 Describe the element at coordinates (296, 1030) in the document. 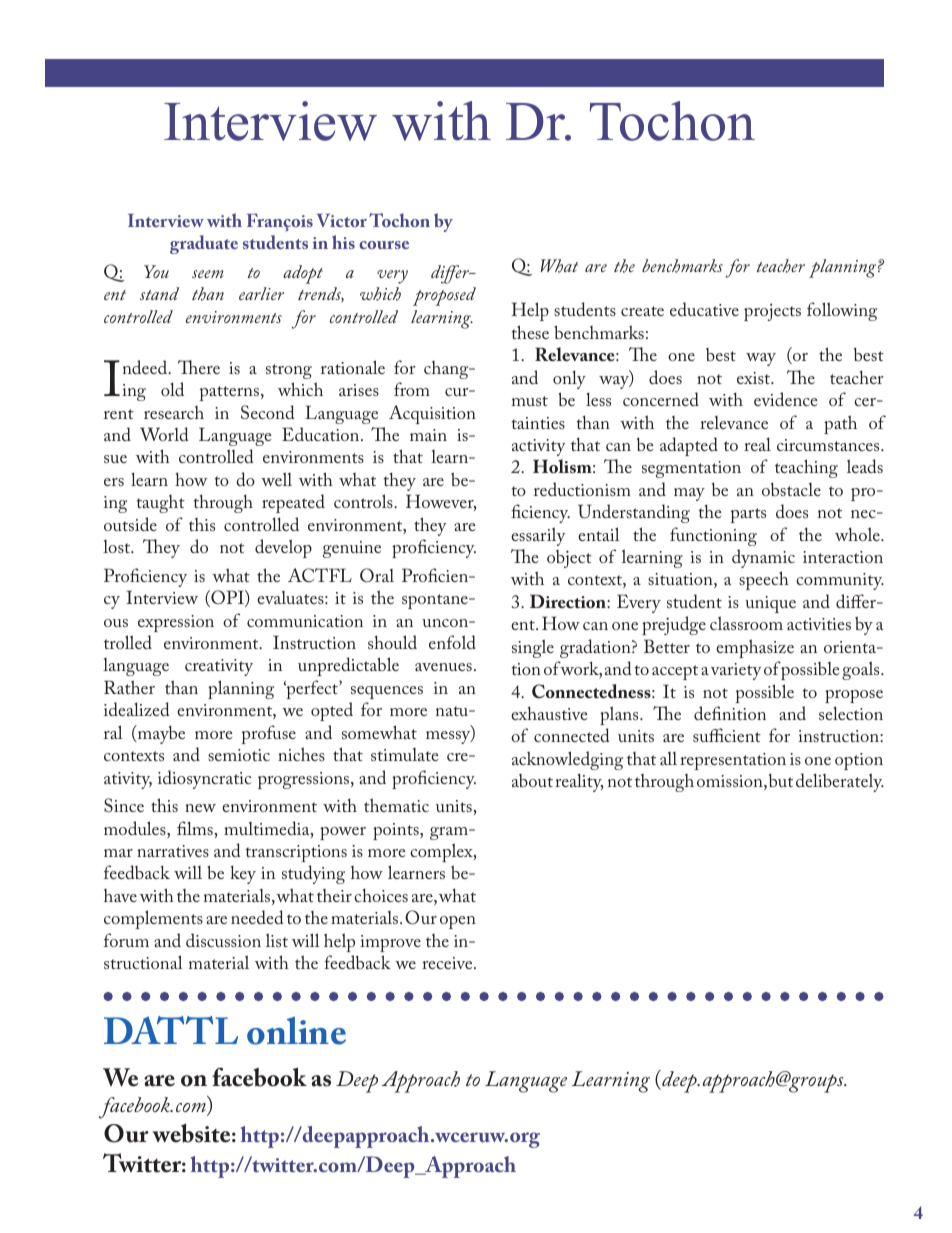

I see `online` at that location.
